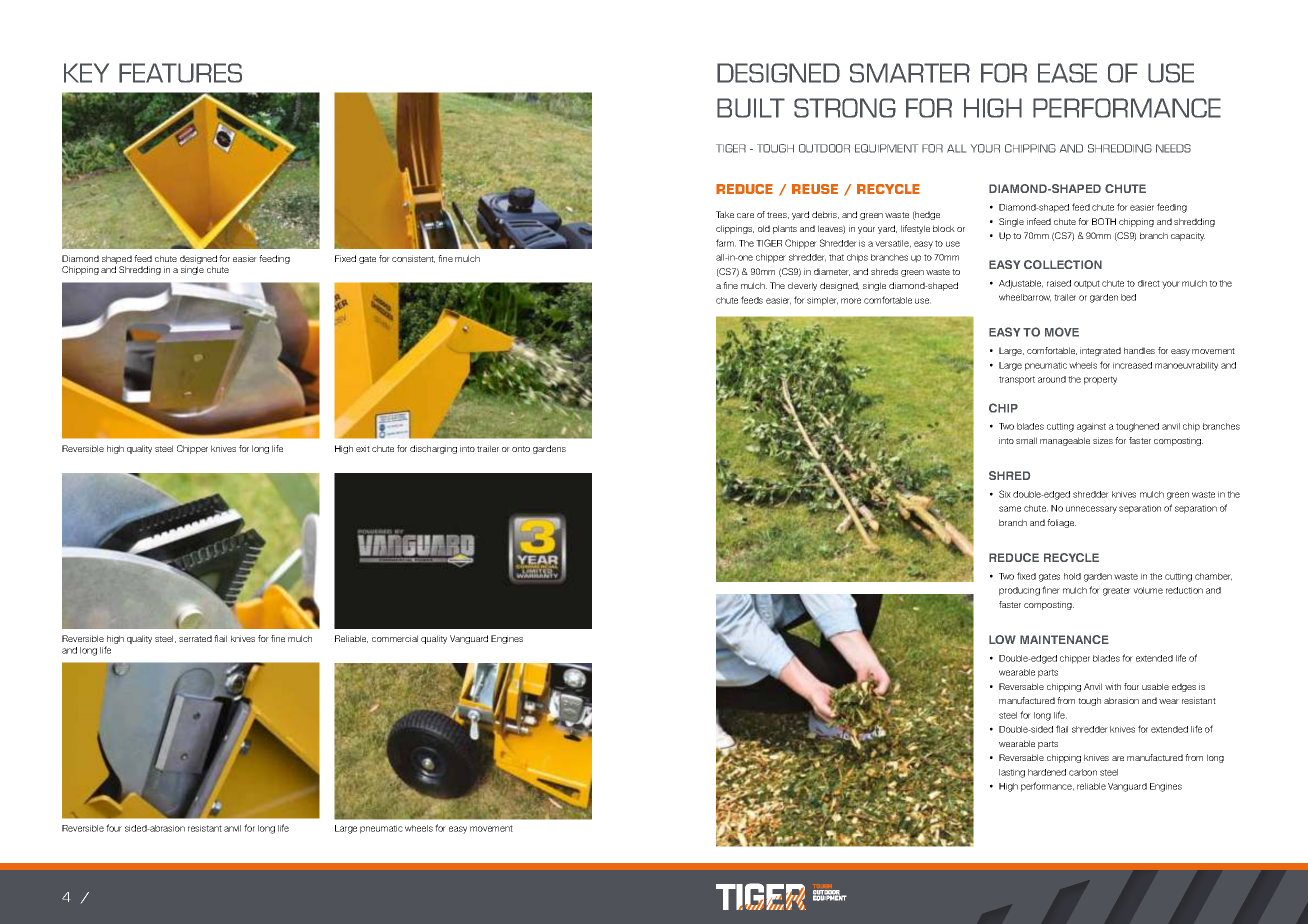 The width and height of the screenshot is (1308, 924). I want to click on SMARTER, so click(910, 73).
